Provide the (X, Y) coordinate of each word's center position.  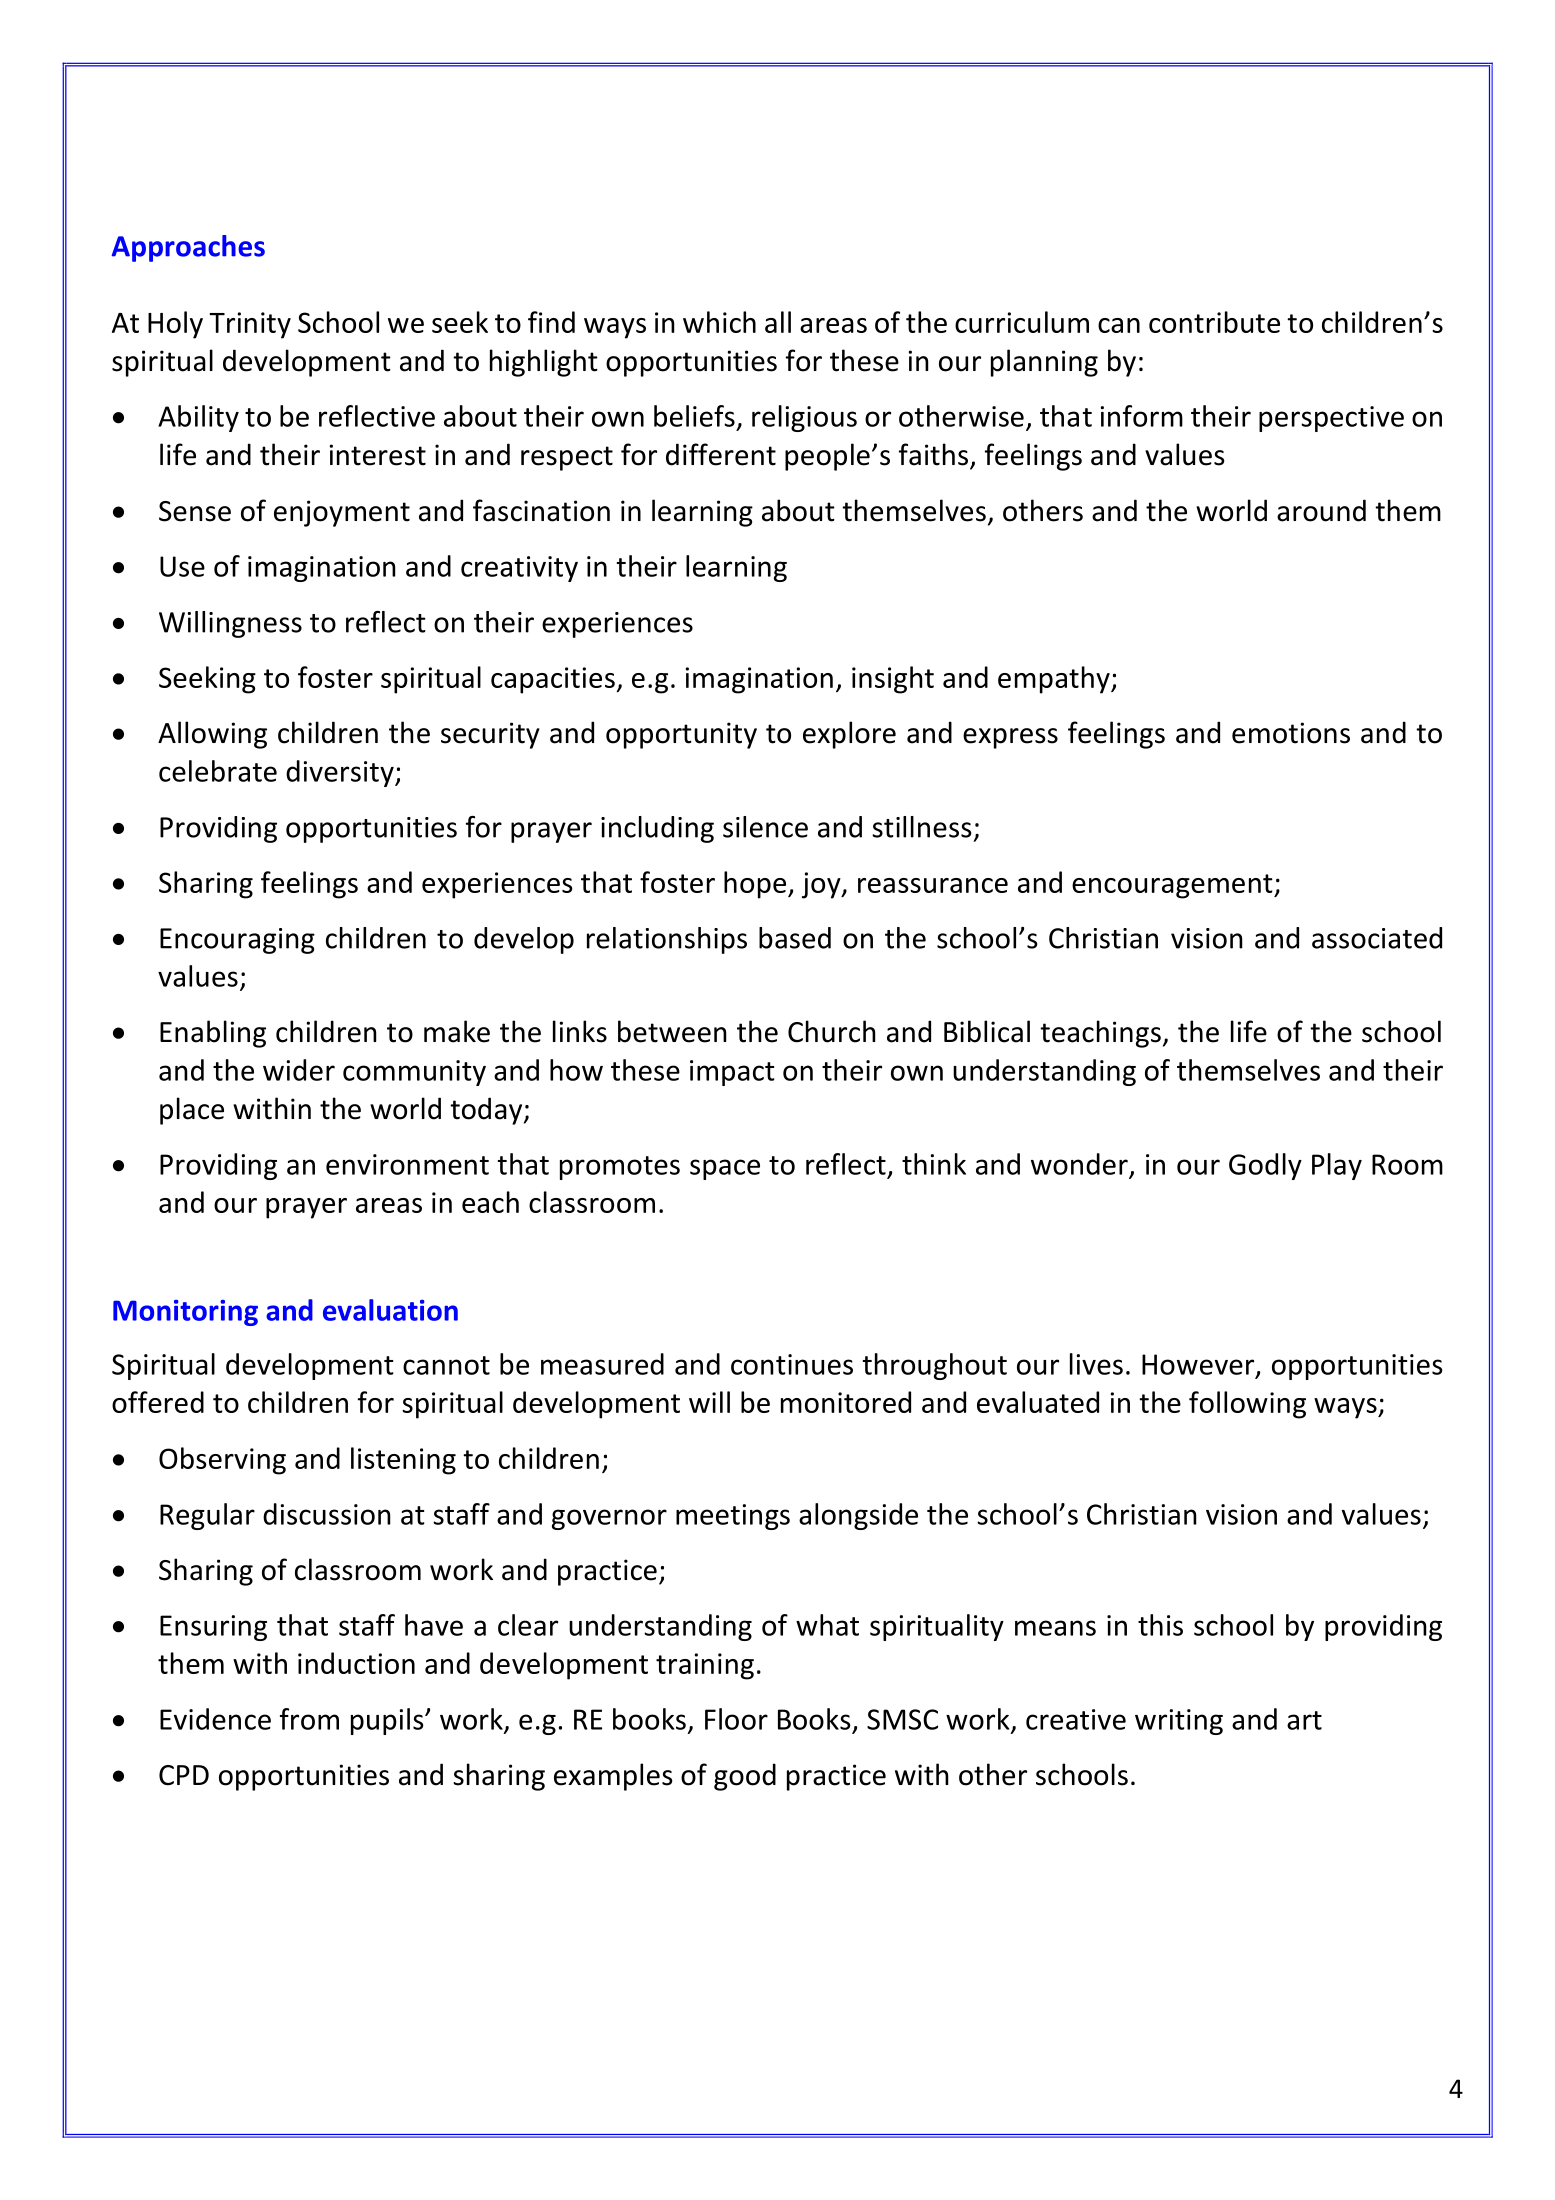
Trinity (250, 325)
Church (832, 1031)
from (309, 1719)
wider (299, 1070)
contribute (1214, 322)
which (719, 322)
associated (1377, 938)
